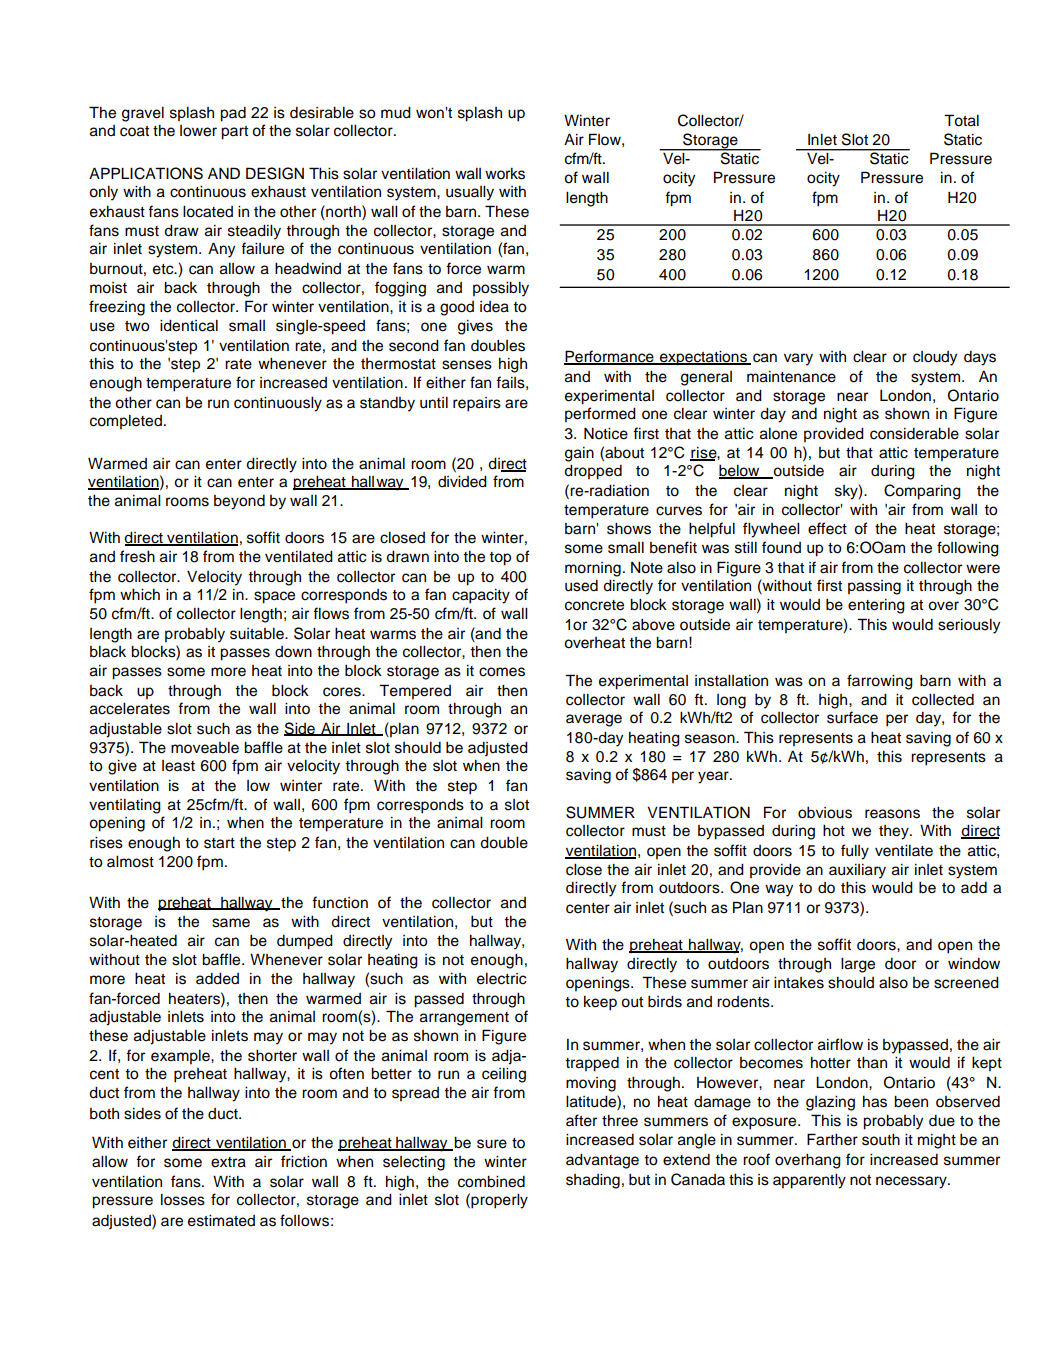 Image resolution: width=1059 pixels, height=1371 pixels. Describe the element at coordinates (593, 472) in the screenshot. I see `dropped` at that location.
